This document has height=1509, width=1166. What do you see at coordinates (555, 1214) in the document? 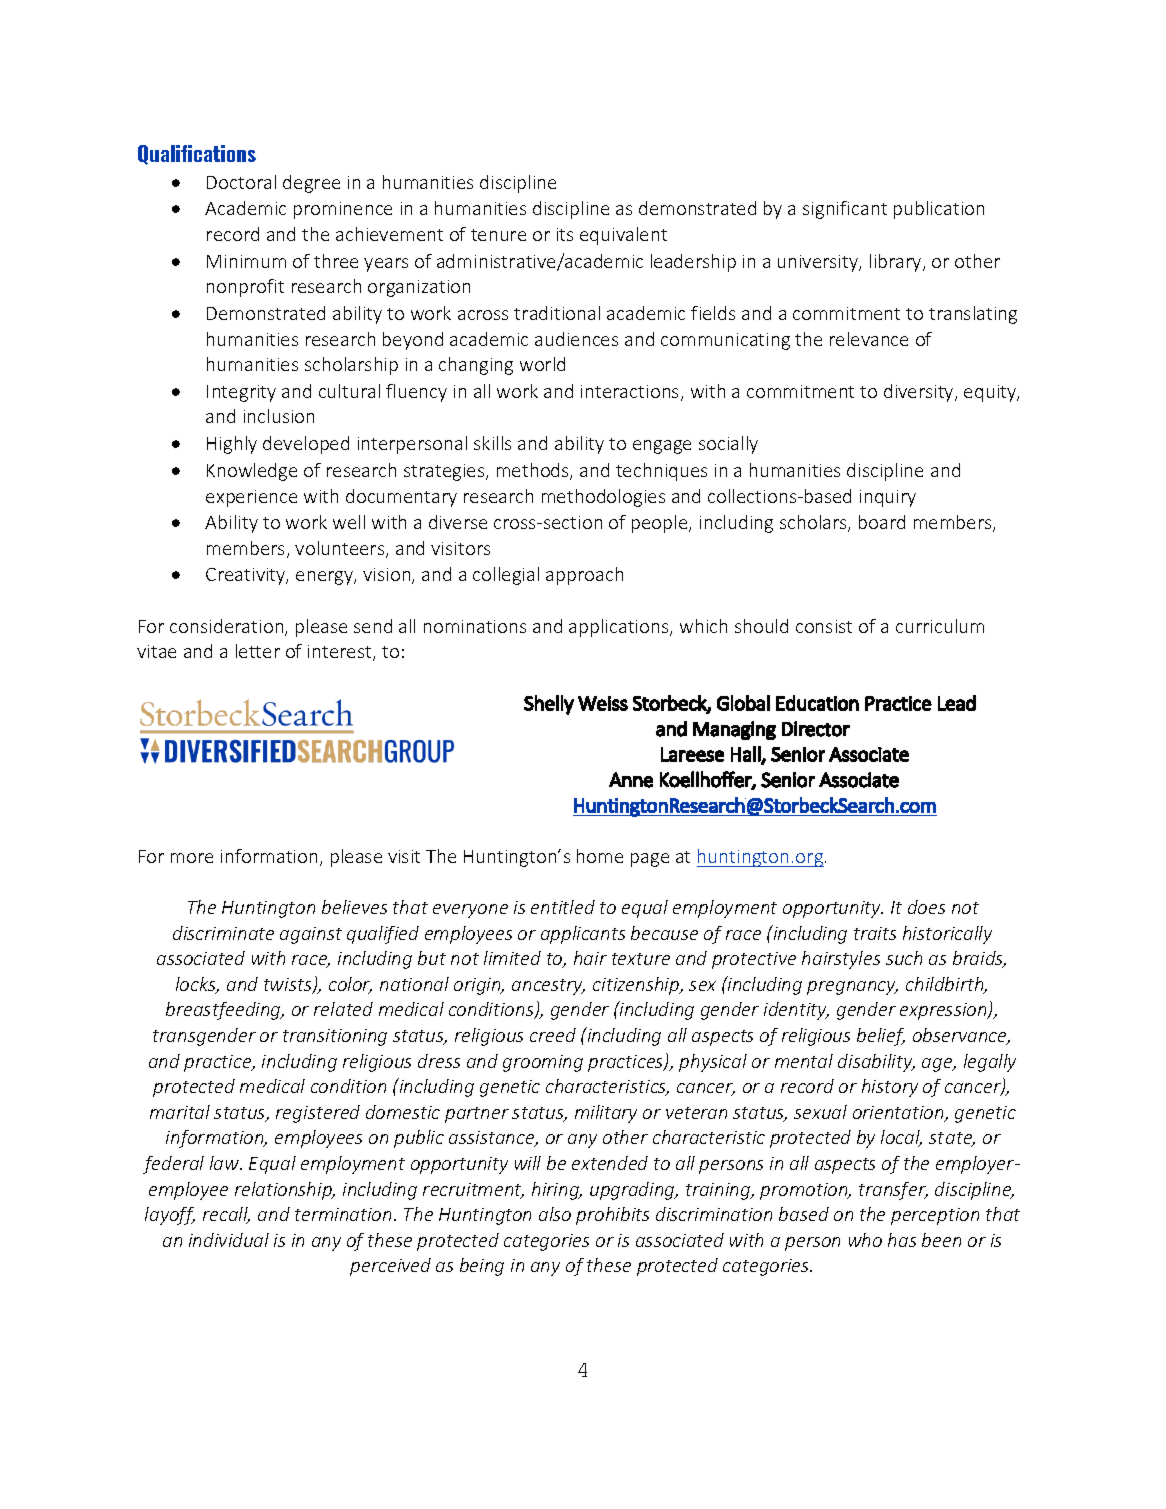
I see `also` at bounding box center [555, 1214].
